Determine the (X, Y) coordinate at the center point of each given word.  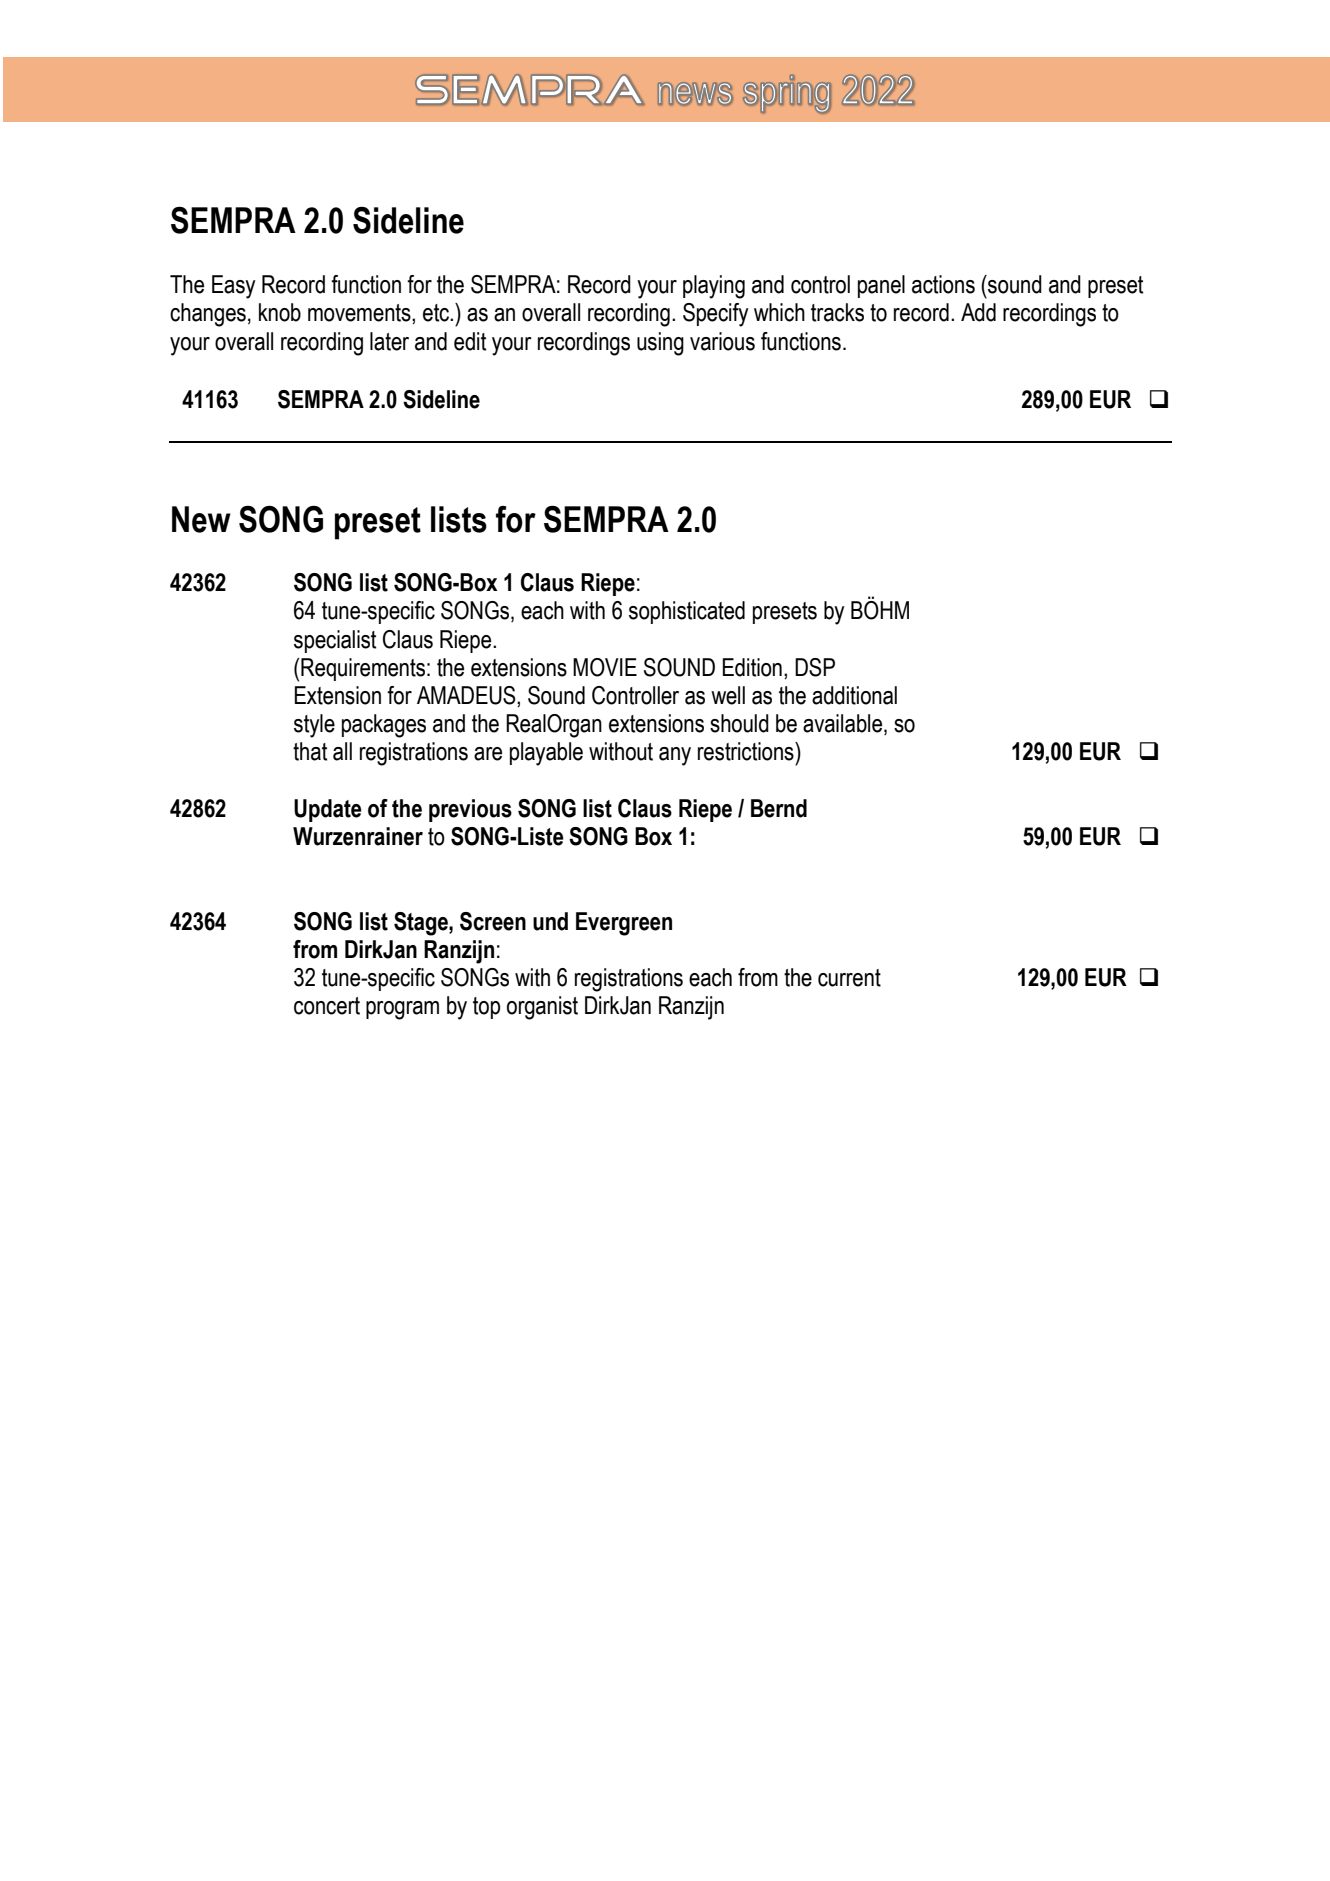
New (201, 519)
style (314, 726)
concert (327, 1006)
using (660, 344)
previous (470, 810)
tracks (837, 312)
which (779, 312)
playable (546, 754)
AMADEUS (467, 696)
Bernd (779, 808)
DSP (815, 667)
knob (280, 312)
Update (328, 810)
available (844, 724)
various (722, 341)
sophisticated (687, 612)
